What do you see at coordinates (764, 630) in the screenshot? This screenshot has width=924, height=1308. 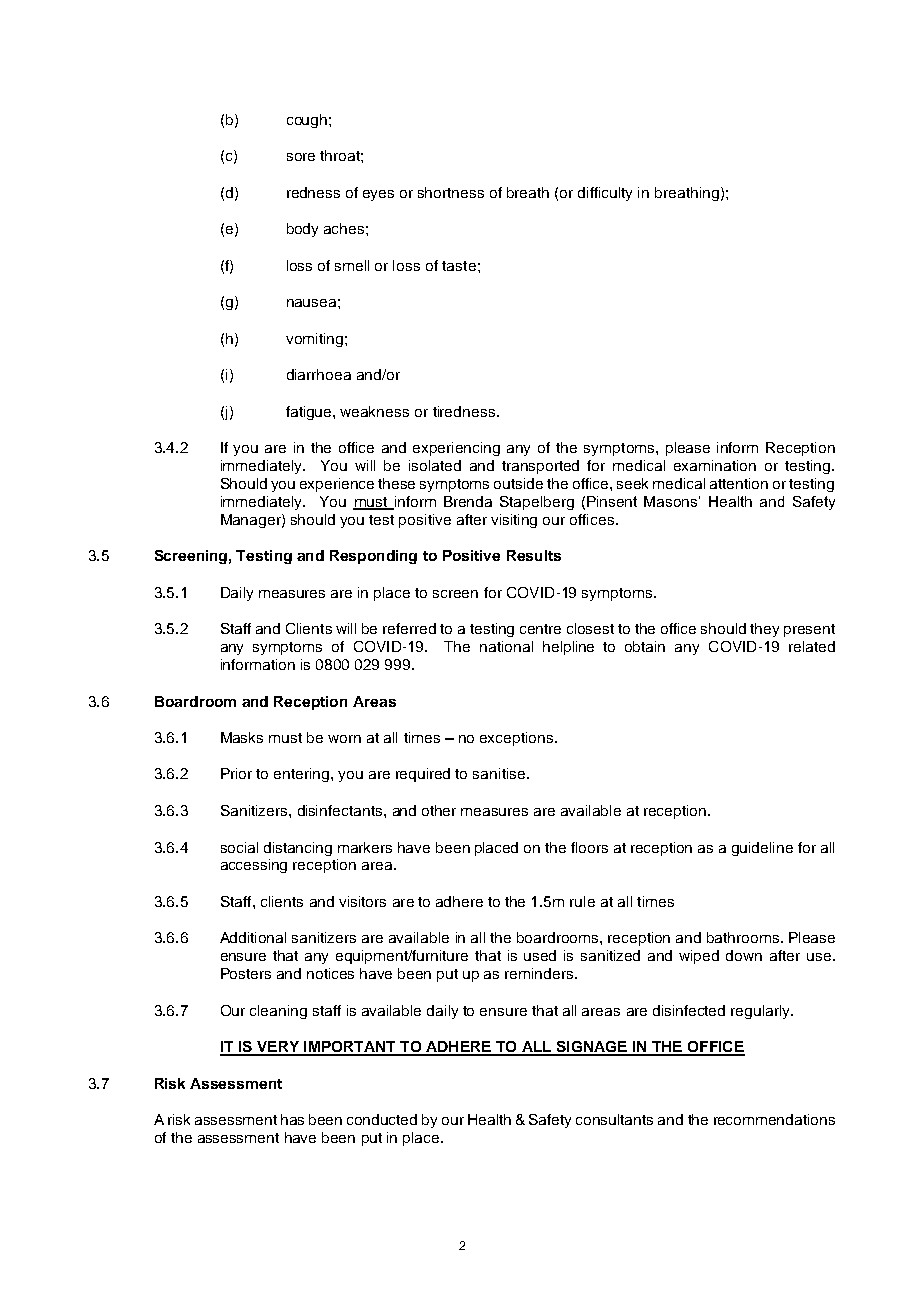 I see `they` at bounding box center [764, 630].
